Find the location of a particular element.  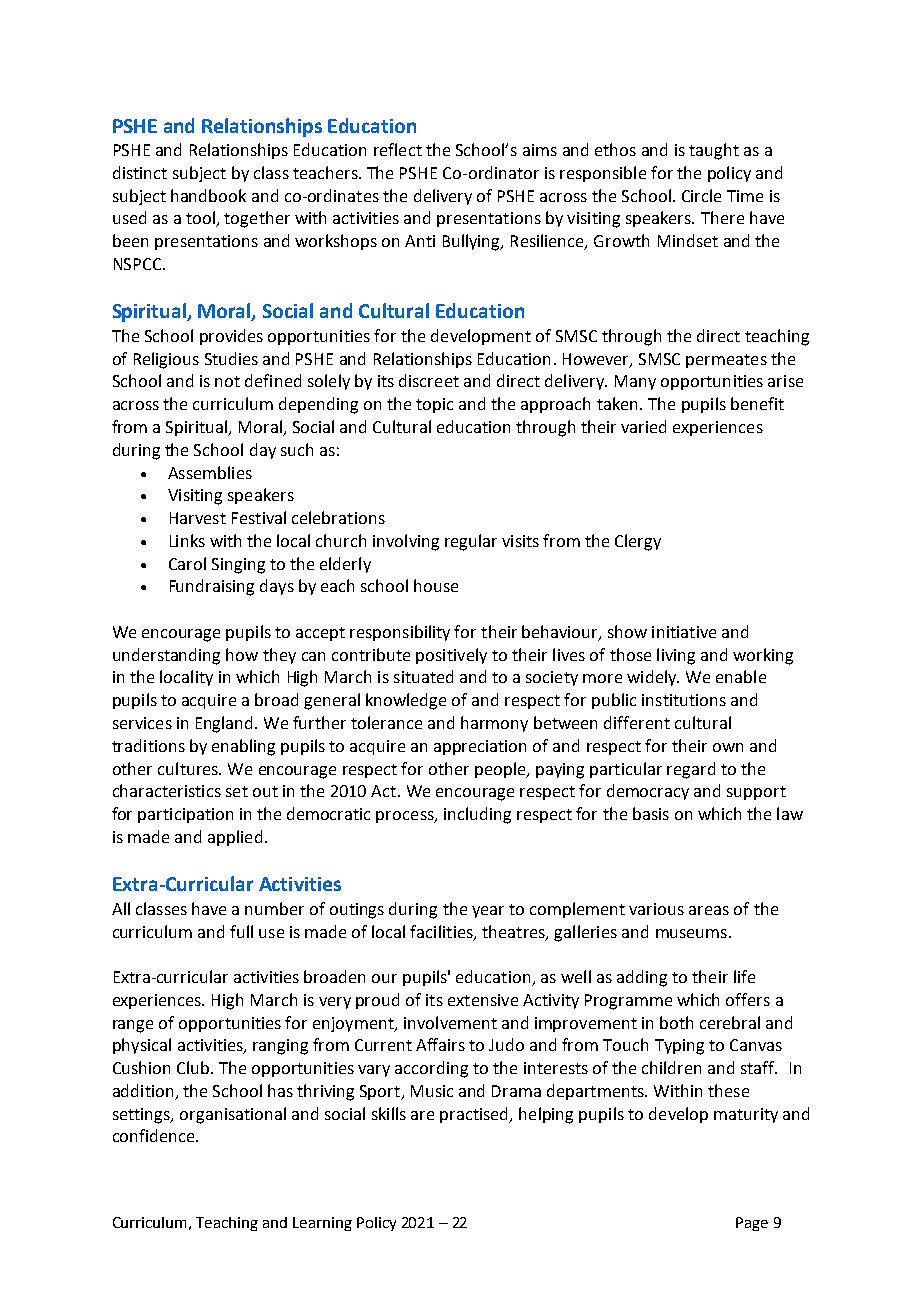

handbook is located at coordinates (208, 195).
